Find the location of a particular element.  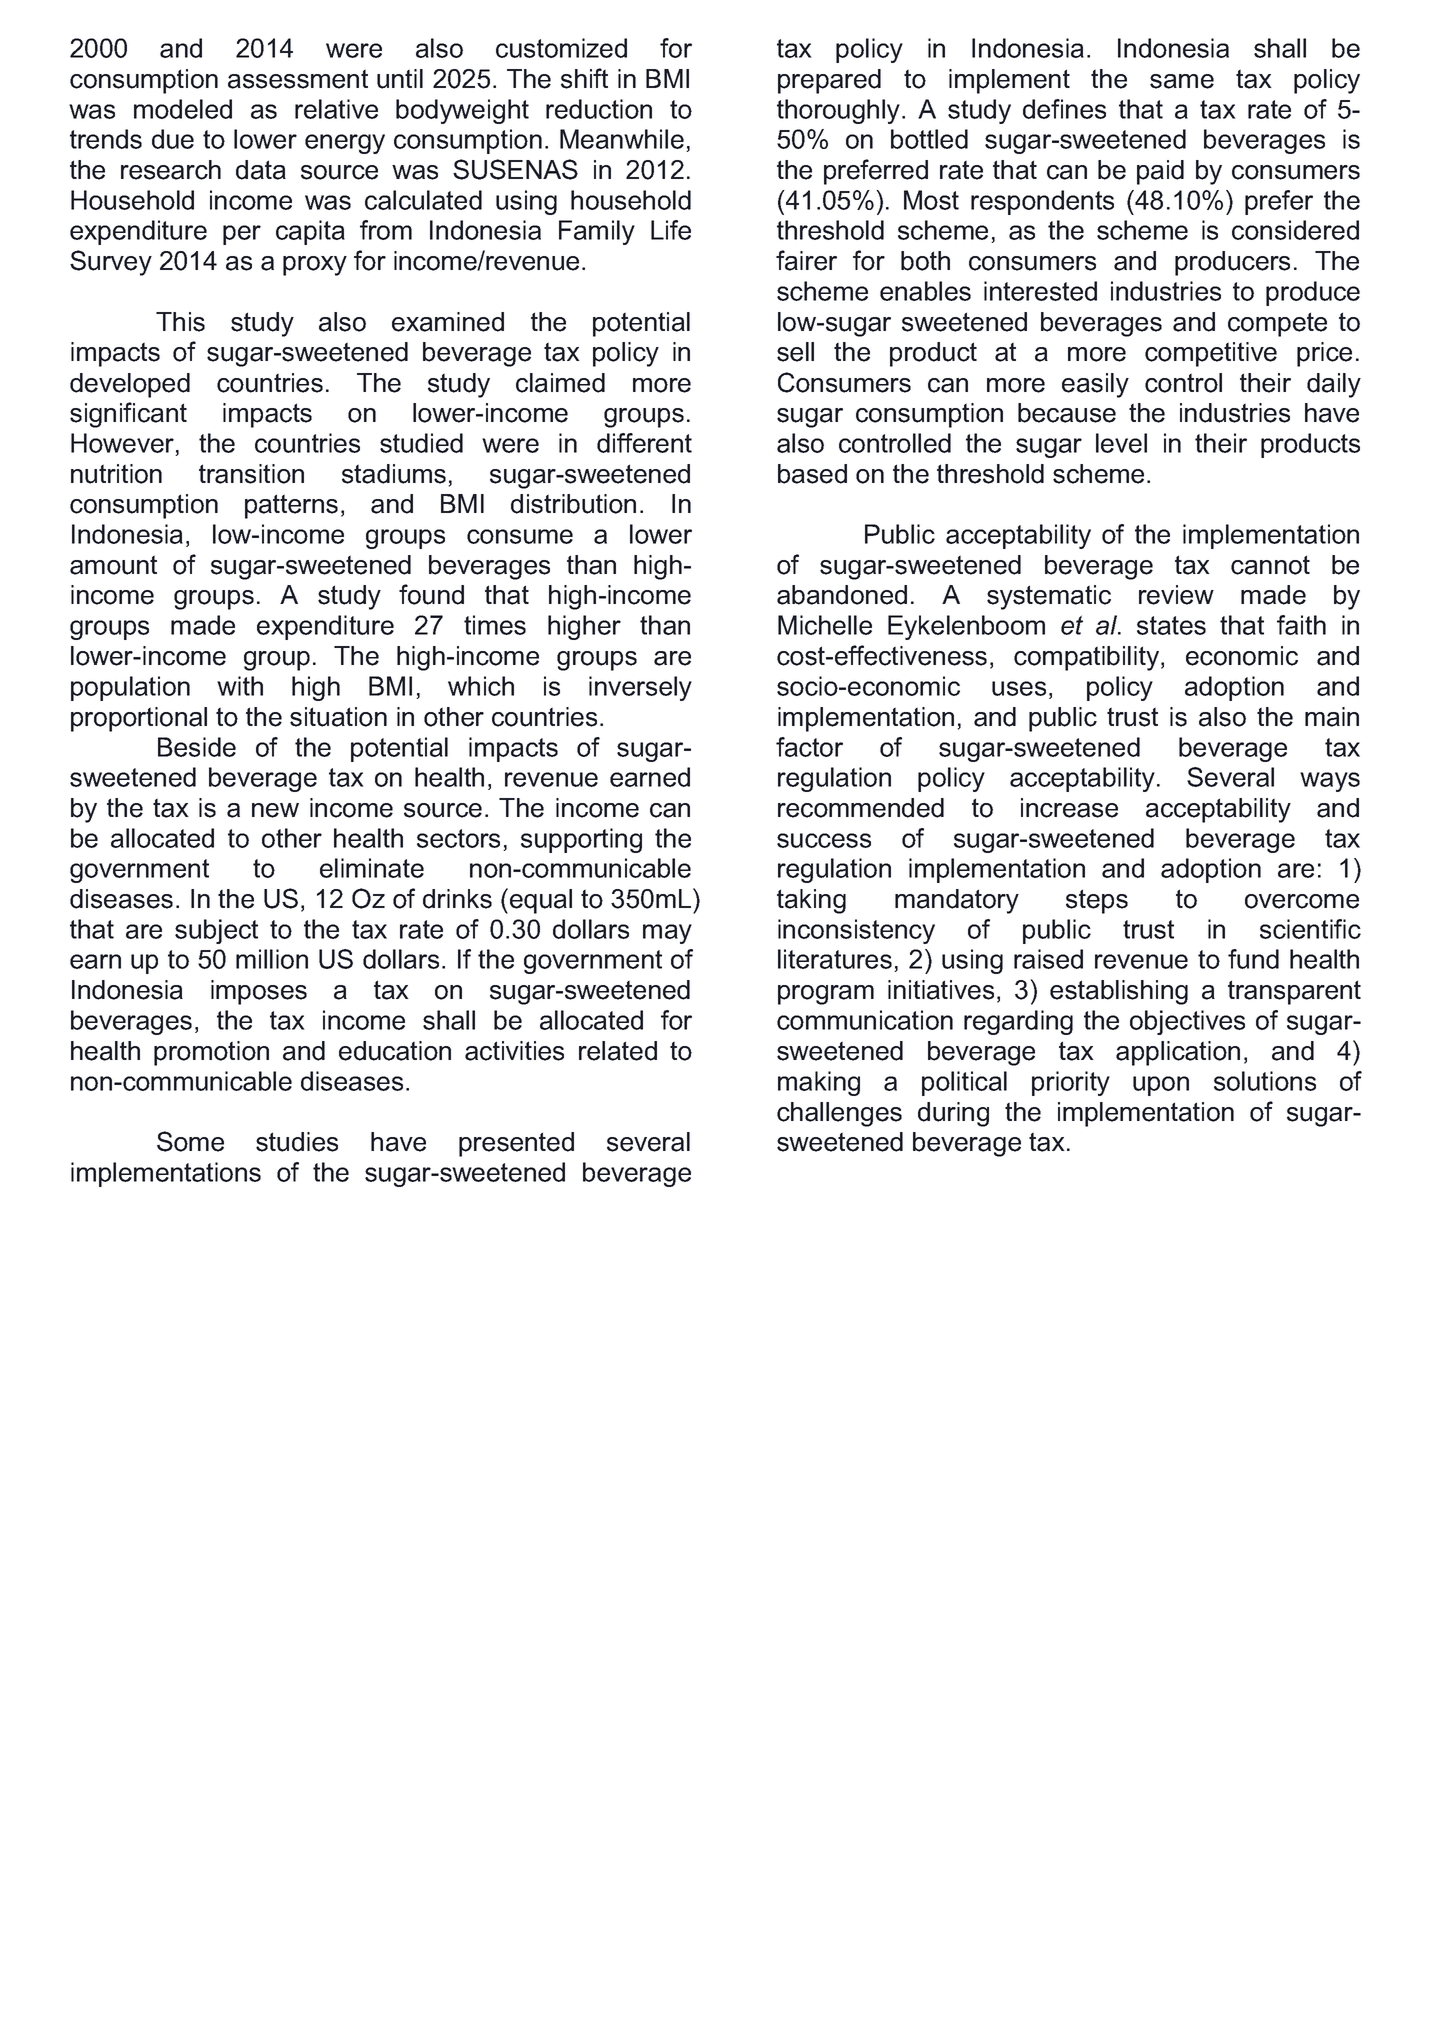

factor is located at coordinates (809, 747).
